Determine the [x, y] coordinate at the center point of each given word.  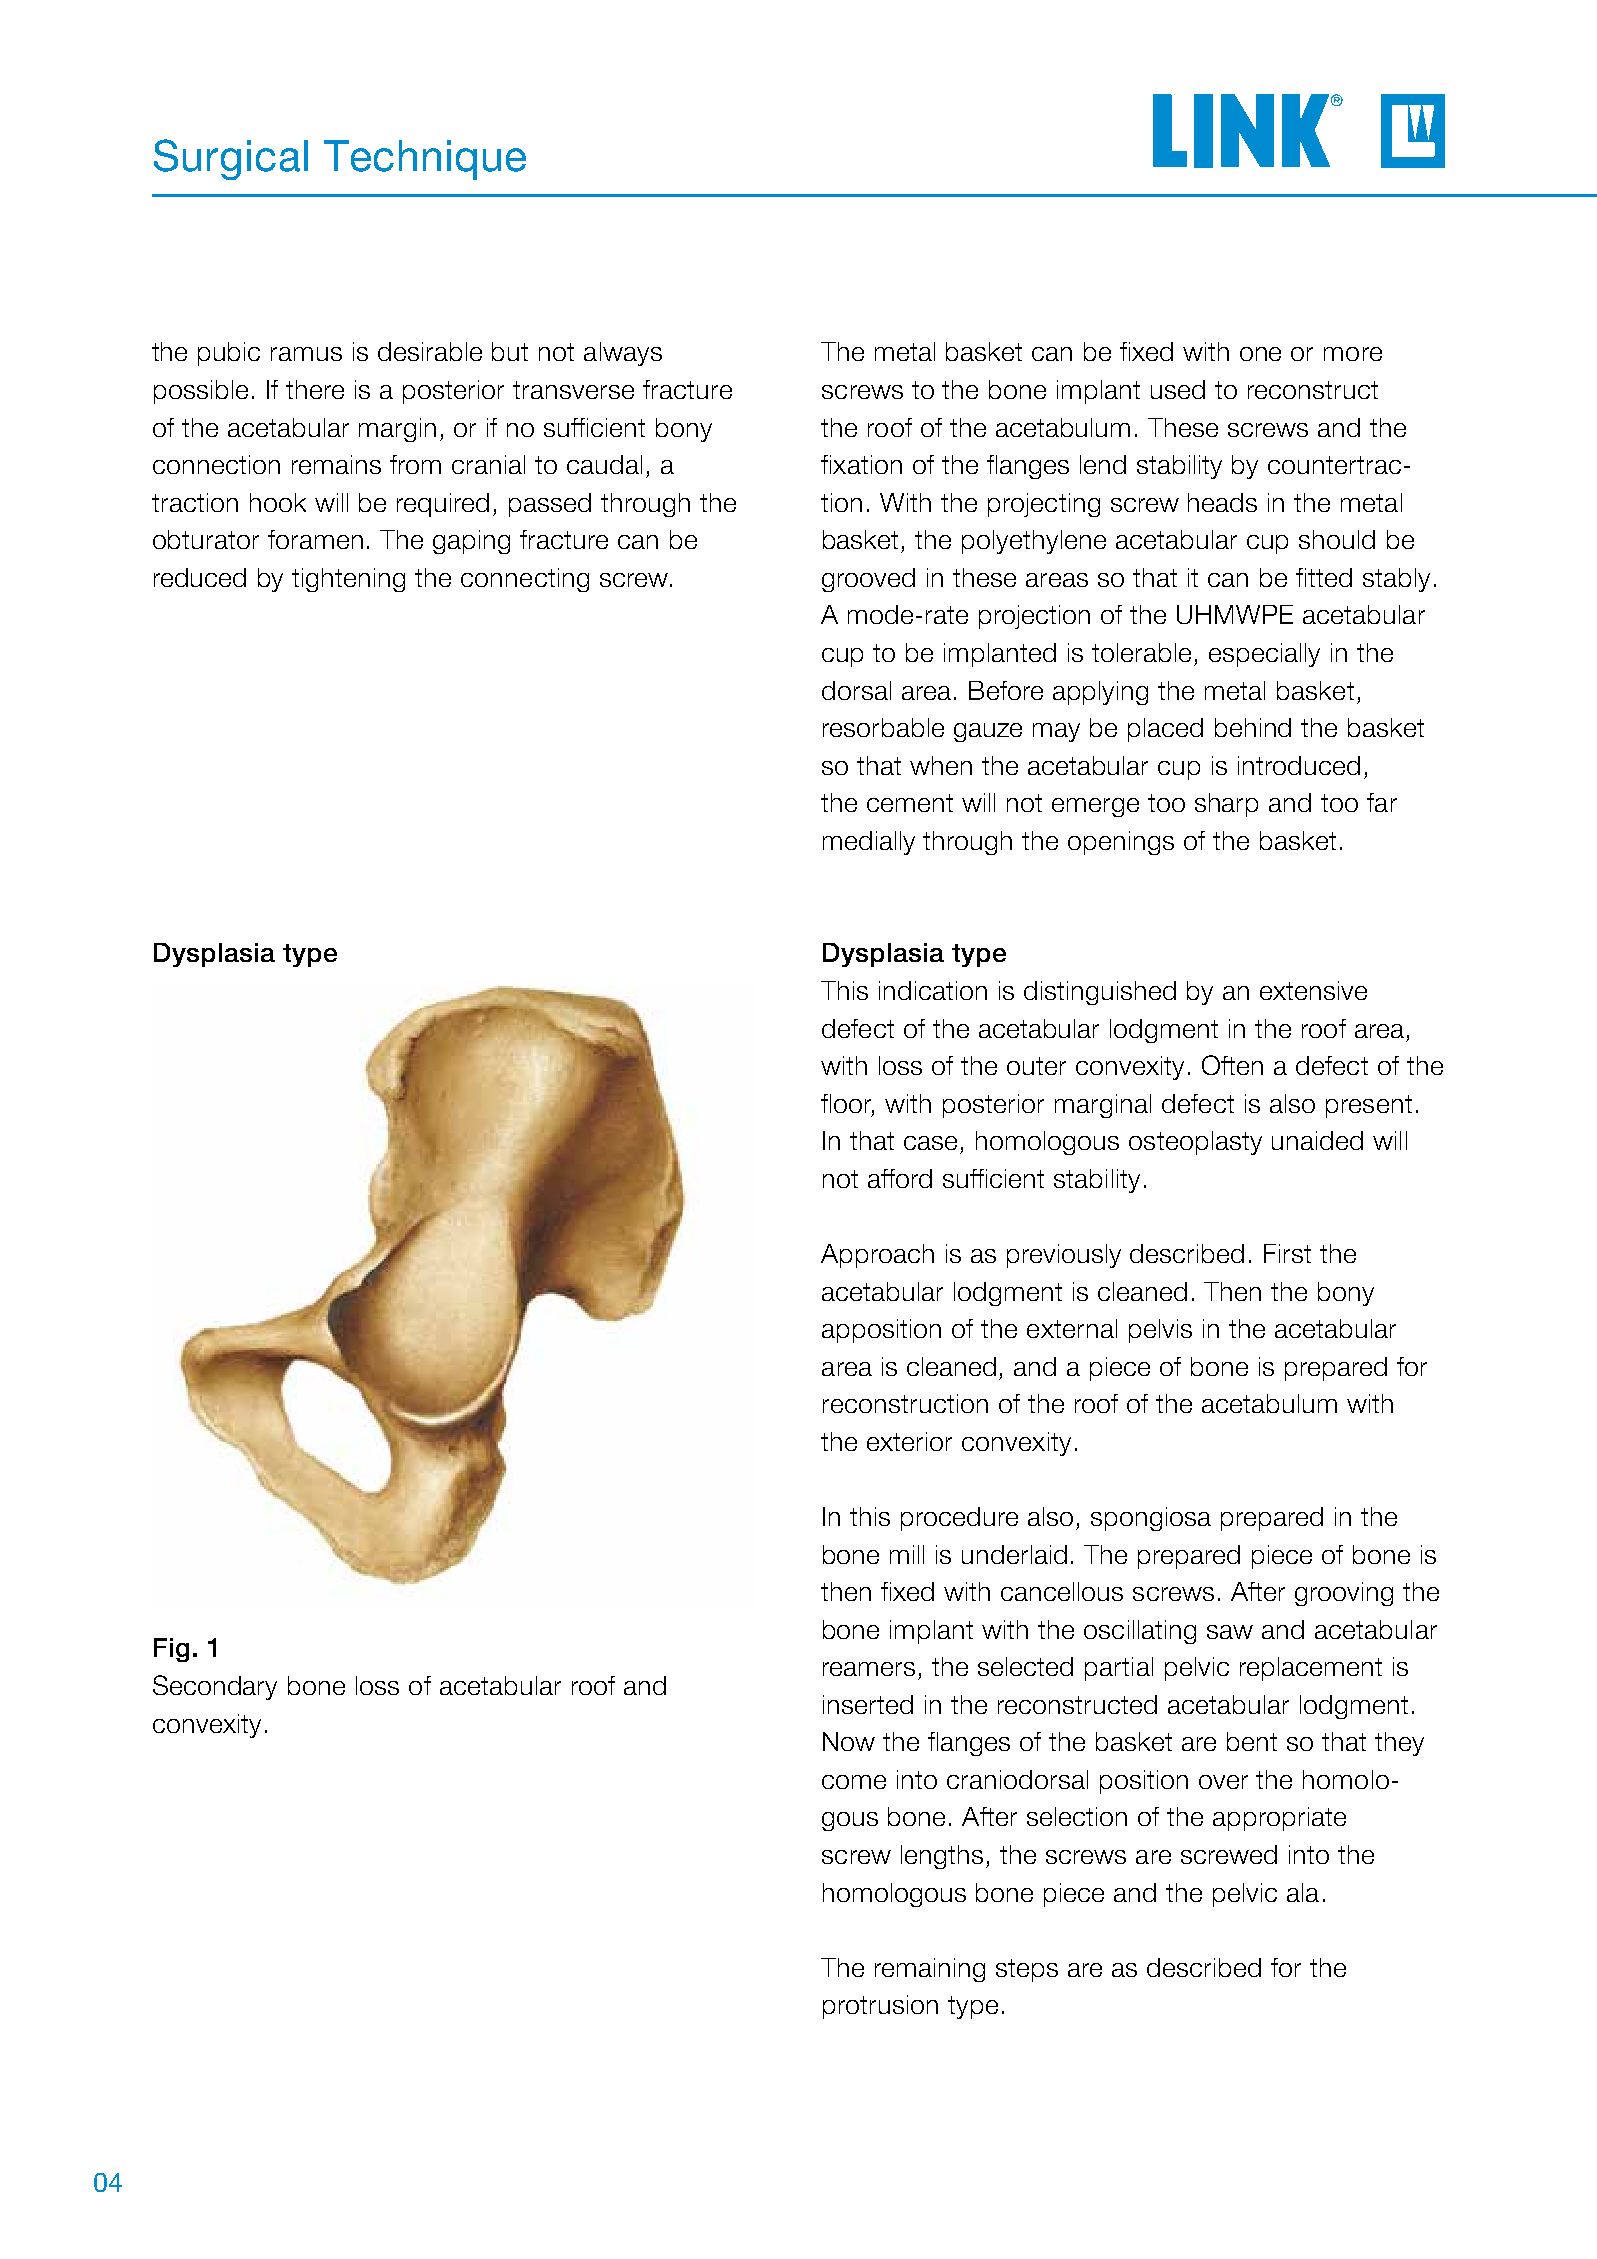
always [623, 354]
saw [1230, 1632]
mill [907, 1554]
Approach [877, 1256]
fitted [1324, 577]
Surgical [231, 159]
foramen [315, 539]
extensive [1313, 990]
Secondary [215, 1687]
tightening [348, 580]
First [1287, 1253]
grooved [868, 580]
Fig [171, 1650]
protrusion [880, 2007]
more [1353, 354]
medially [869, 843]
